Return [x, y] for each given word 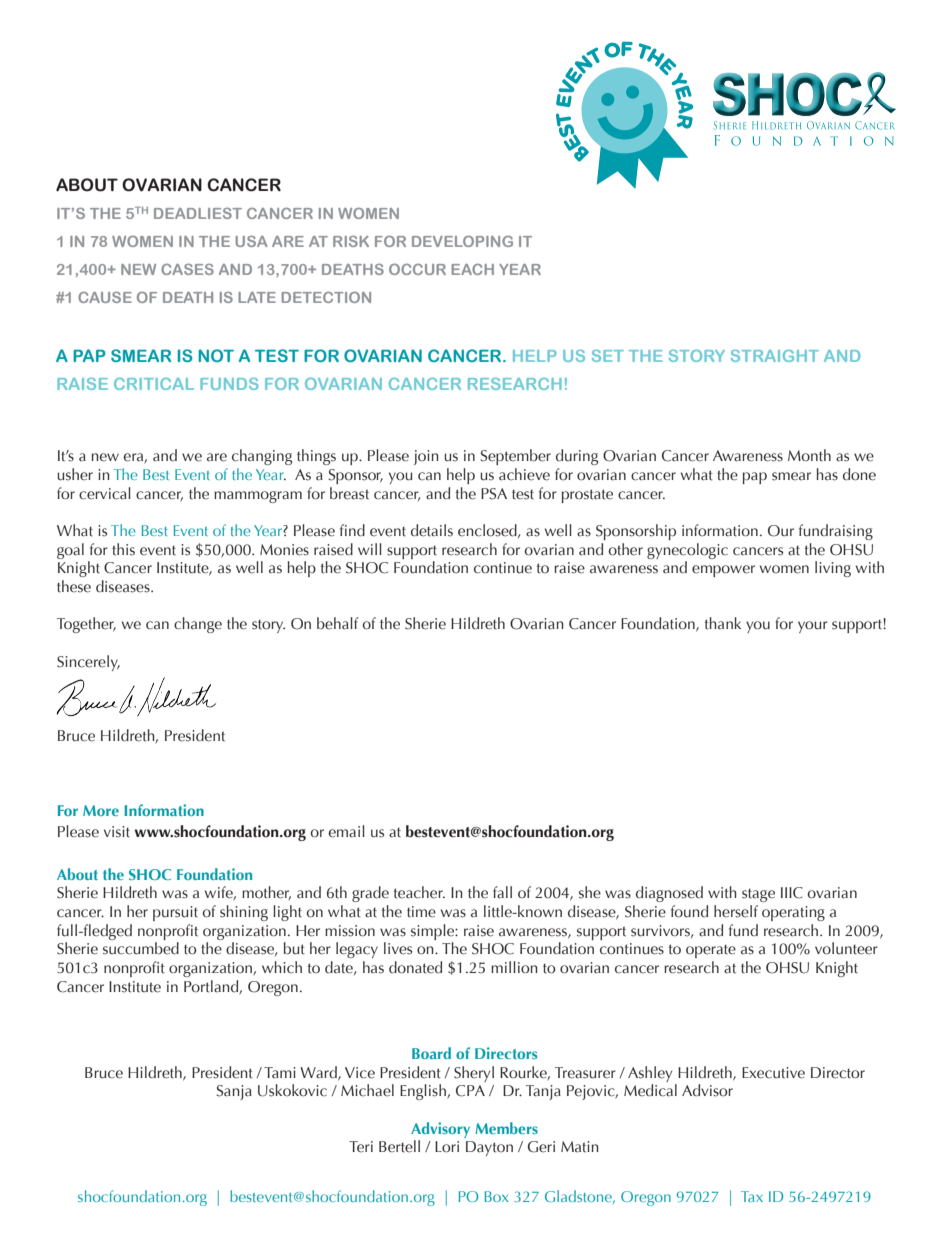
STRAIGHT [775, 356]
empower [723, 571]
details [432, 530]
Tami [280, 1073]
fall [502, 892]
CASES [187, 269]
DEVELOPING [462, 241]
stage [758, 895]
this [123, 549]
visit [117, 832]
